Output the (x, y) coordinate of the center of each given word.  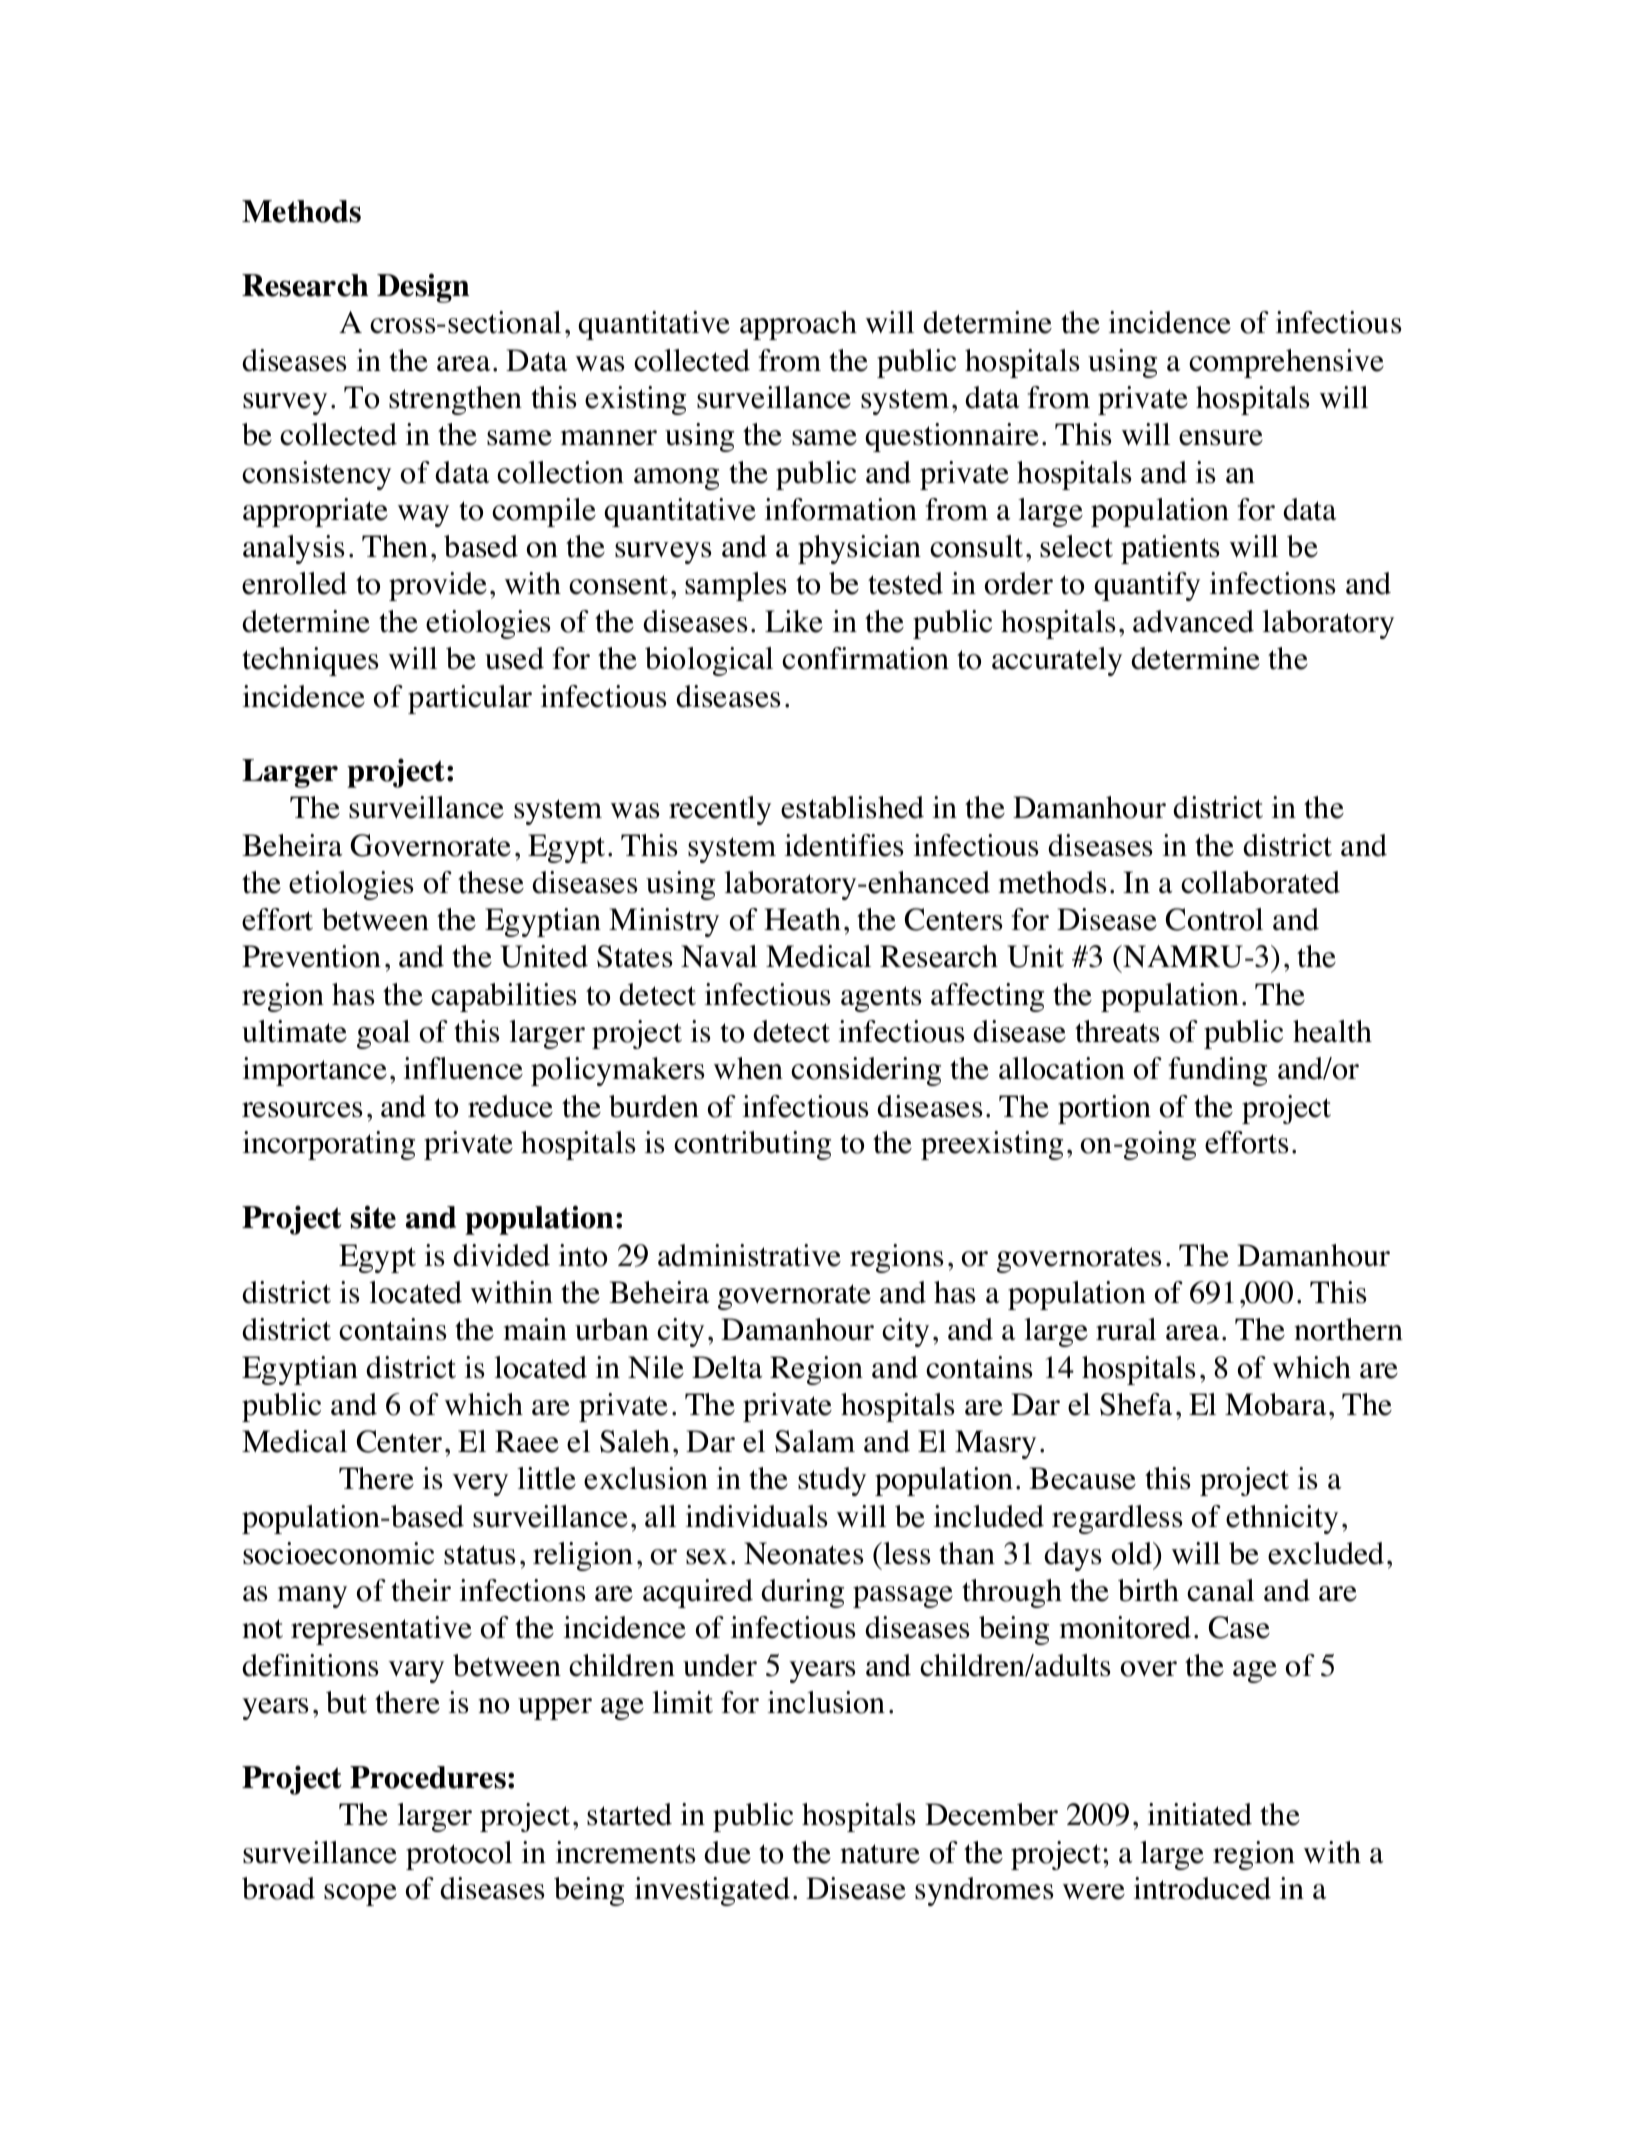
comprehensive (1286, 363)
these (491, 882)
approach (798, 325)
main (535, 1329)
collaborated (1260, 882)
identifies (844, 845)
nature (880, 1854)
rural (1126, 1329)
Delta (727, 1367)
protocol (459, 1855)
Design (423, 288)
